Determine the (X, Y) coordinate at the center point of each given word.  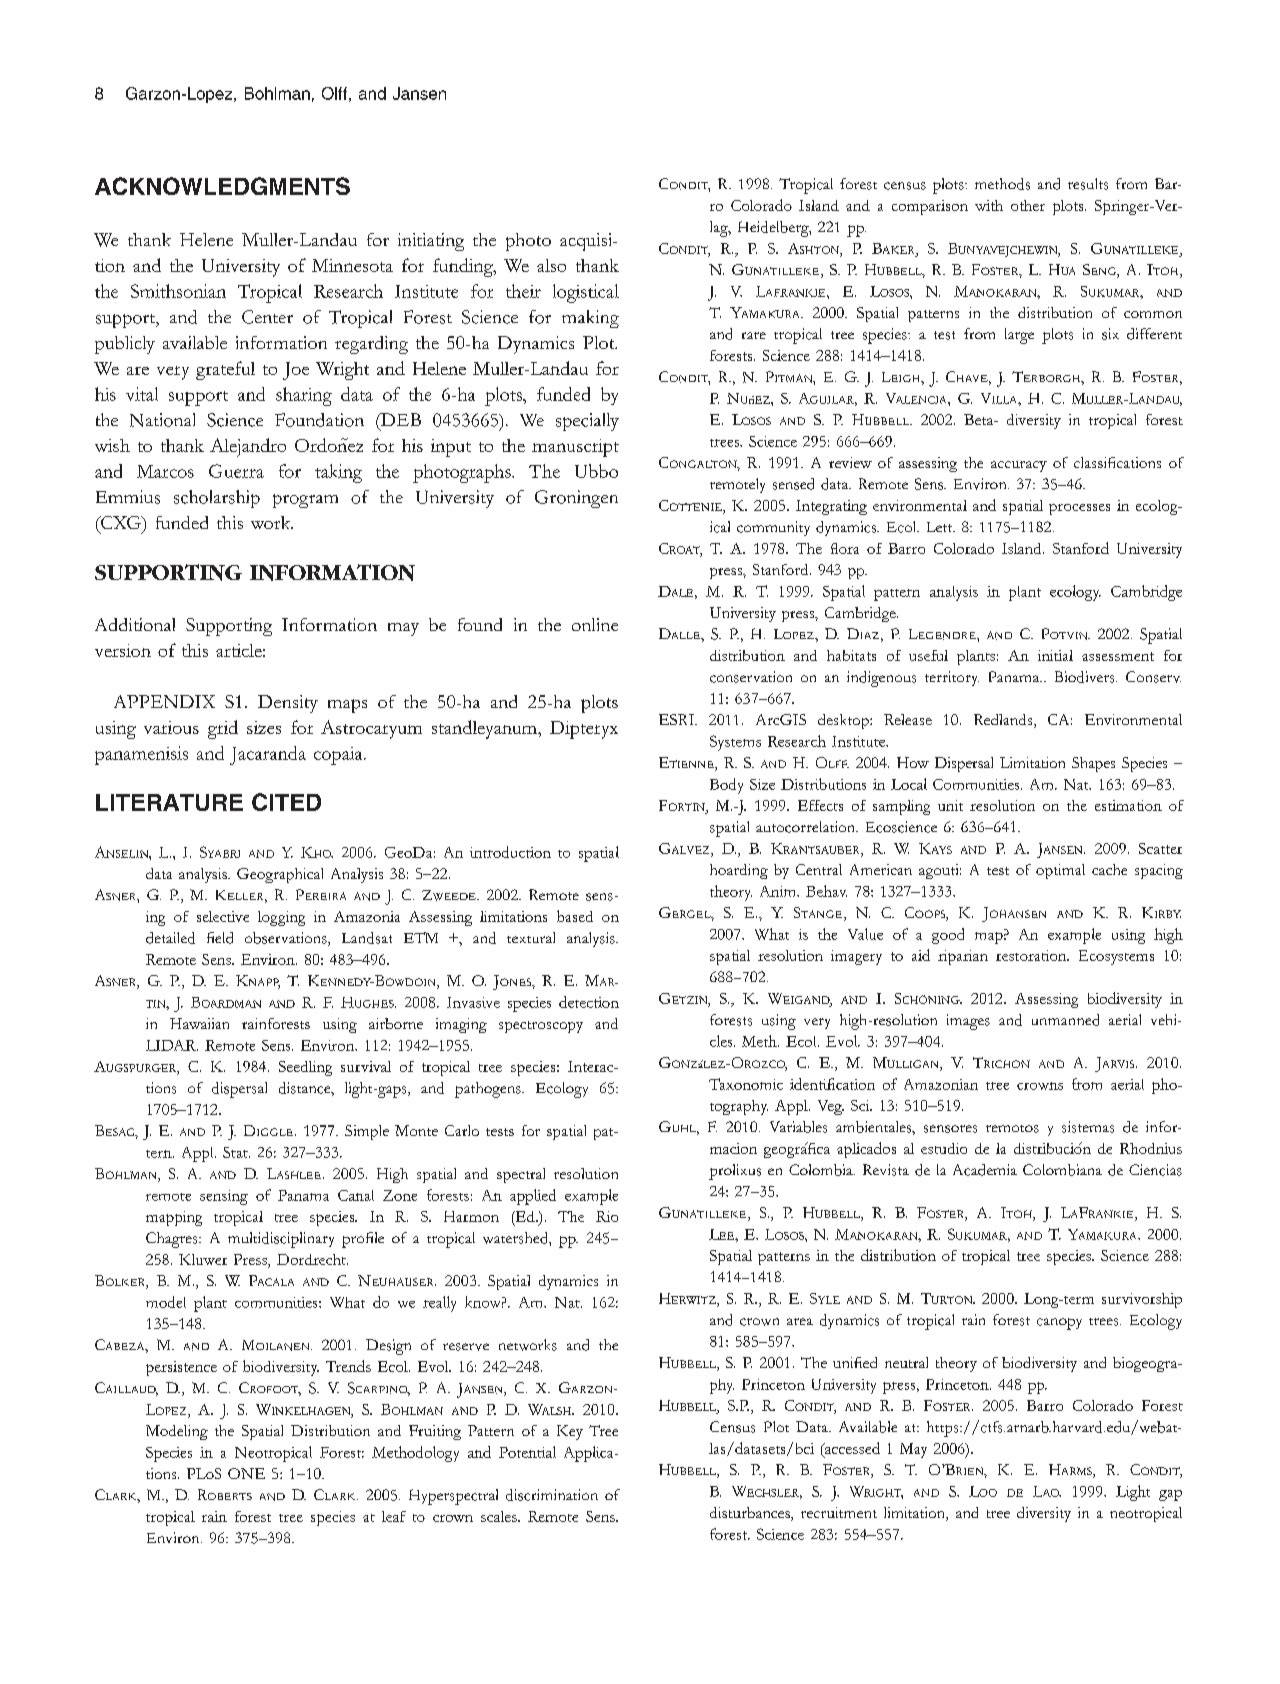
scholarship (217, 499)
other (1028, 205)
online (595, 624)
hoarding (739, 871)
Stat (236, 1152)
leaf (394, 1516)
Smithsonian (178, 291)
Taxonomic (746, 1084)
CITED (286, 802)
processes (1079, 509)
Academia (985, 1170)
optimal (1060, 871)
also (551, 265)
